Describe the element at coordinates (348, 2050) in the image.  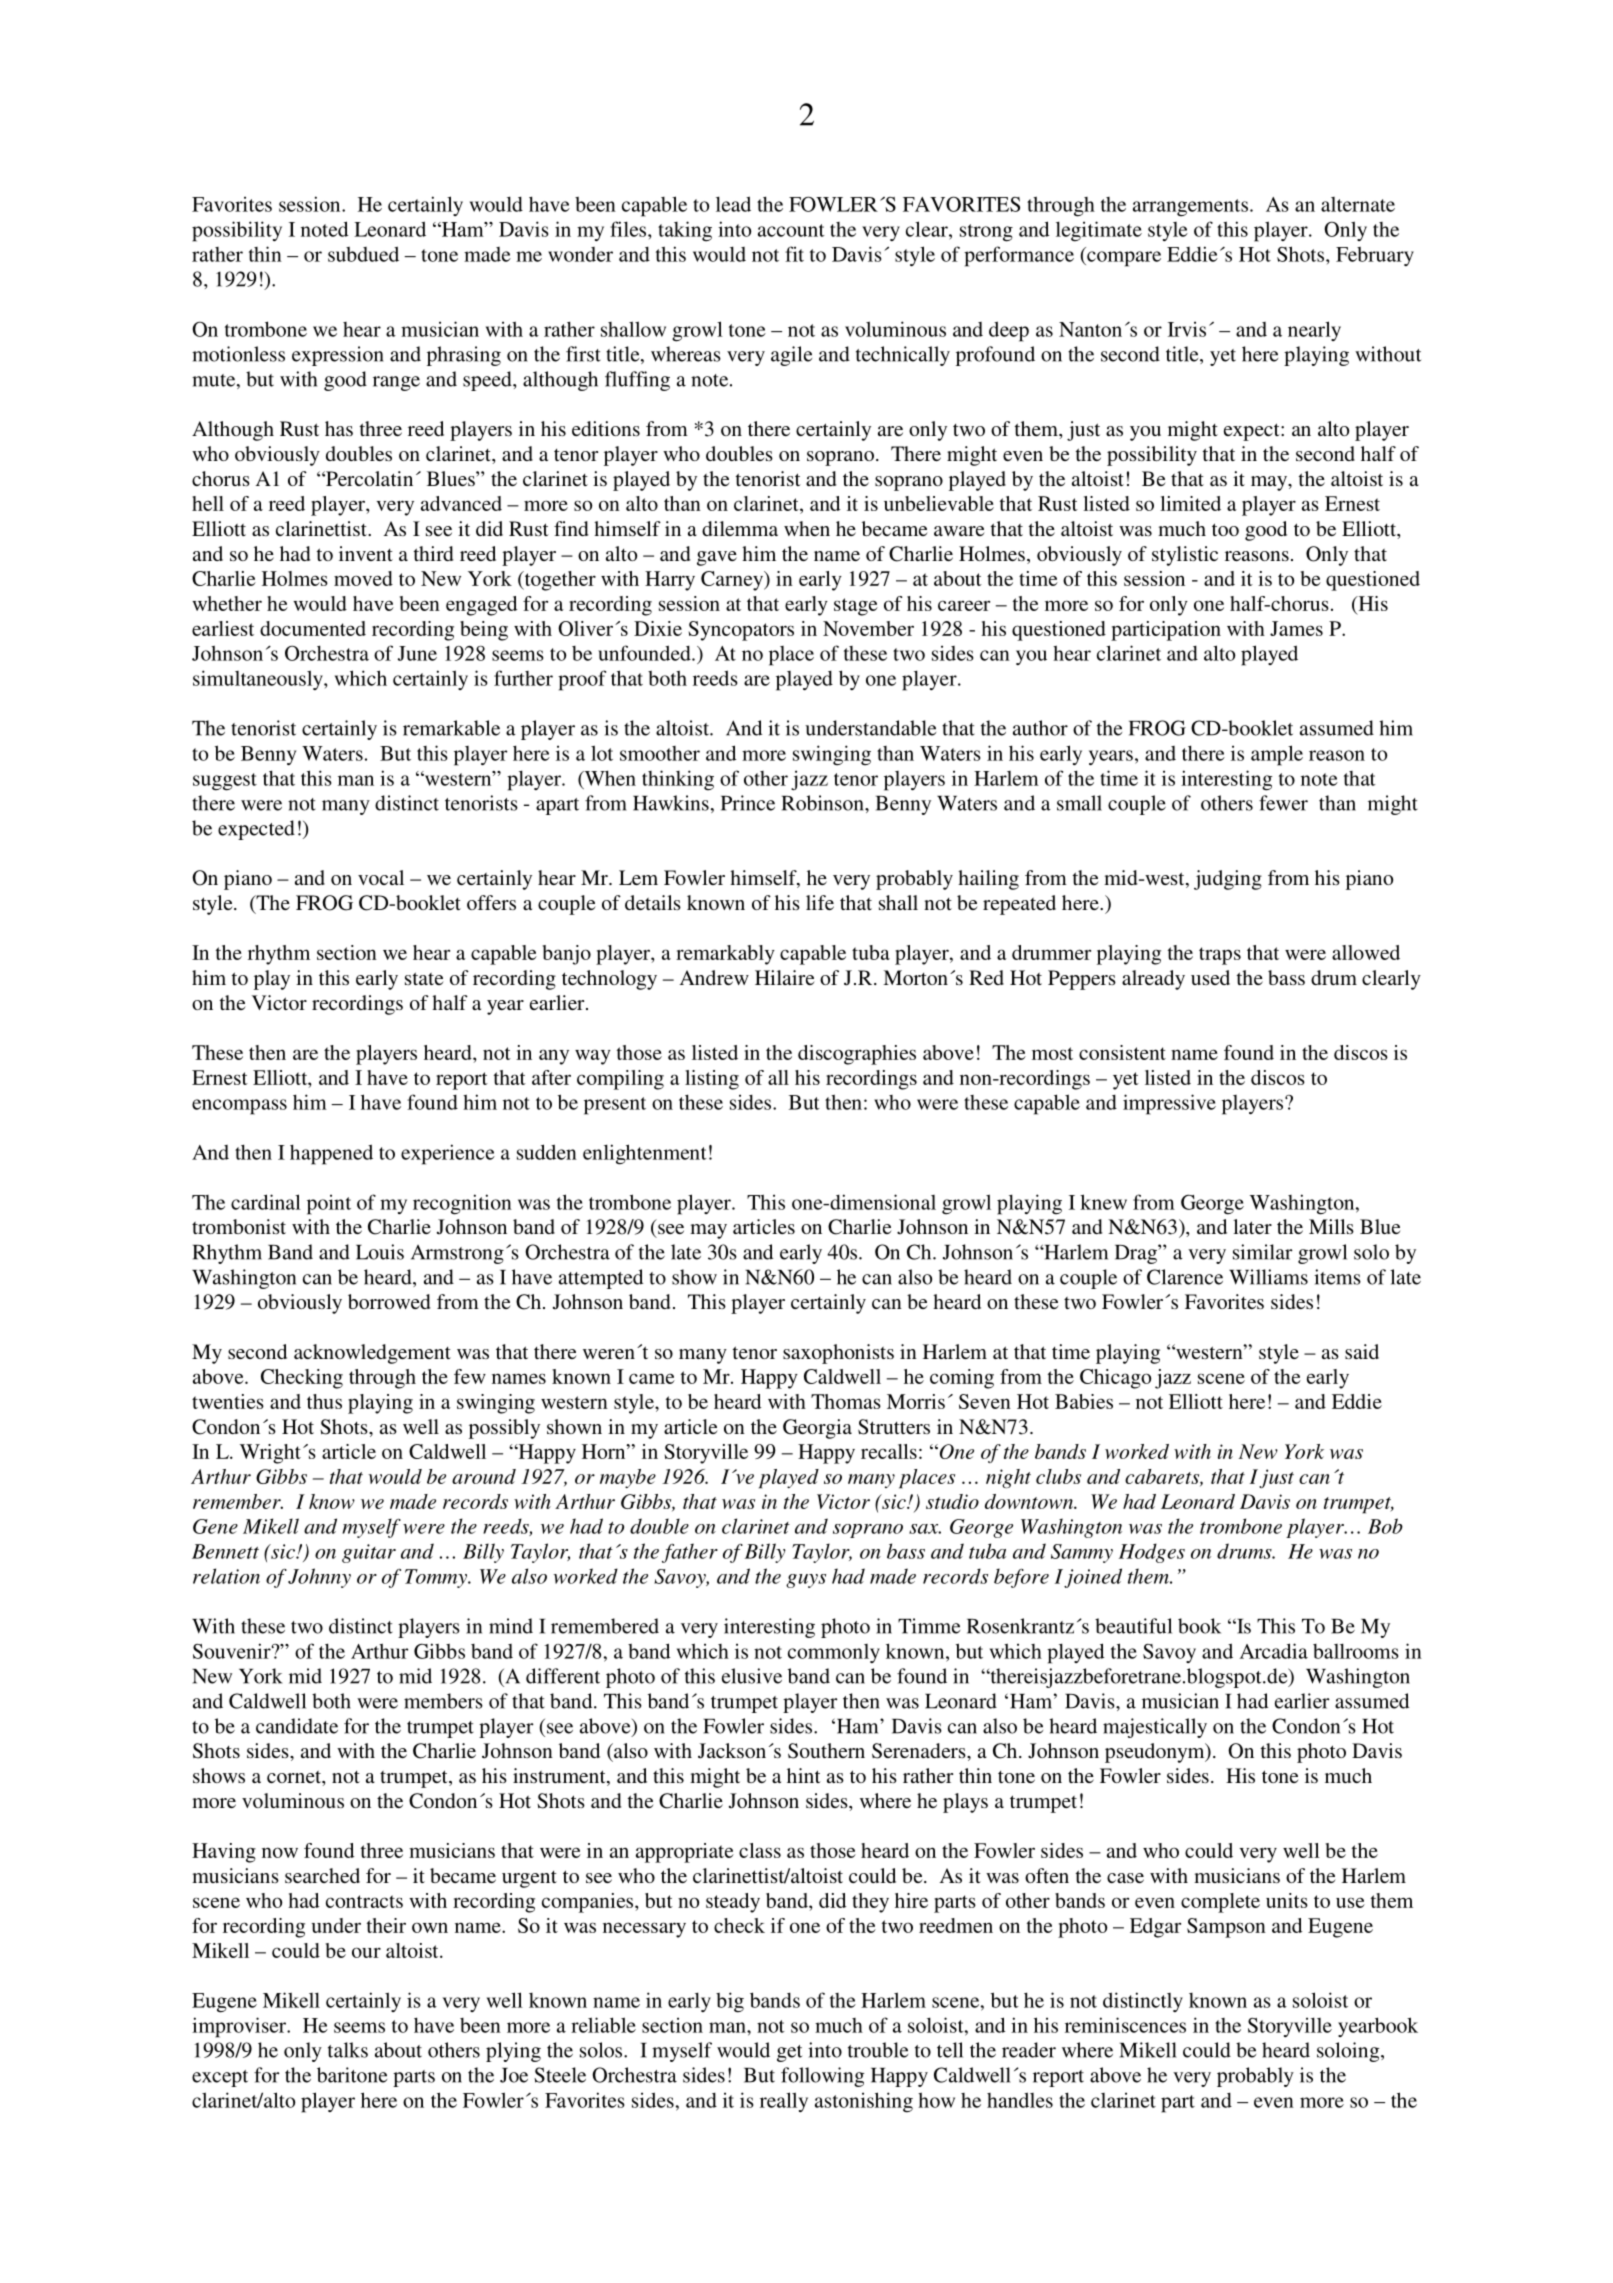
I see `talks` at that location.
